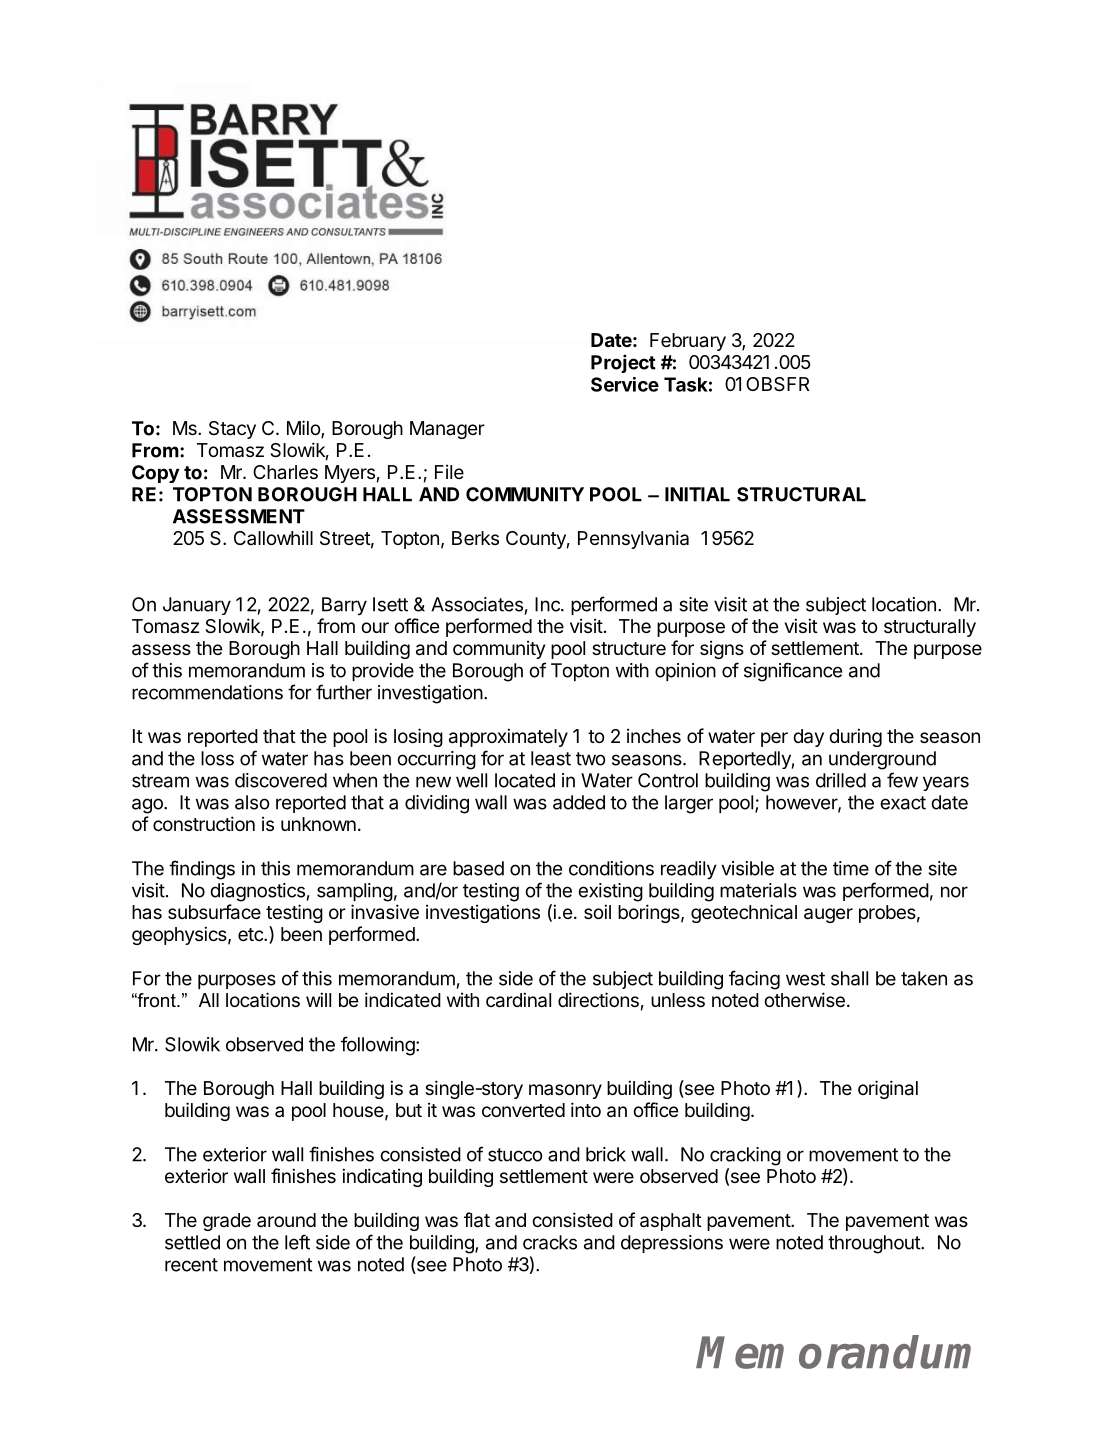 Image resolution: width=1115 pixels, height=1443 pixels. What do you see at coordinates (579, 802) in the screenshot?
I see `added` at bounding box center [579, 802].
